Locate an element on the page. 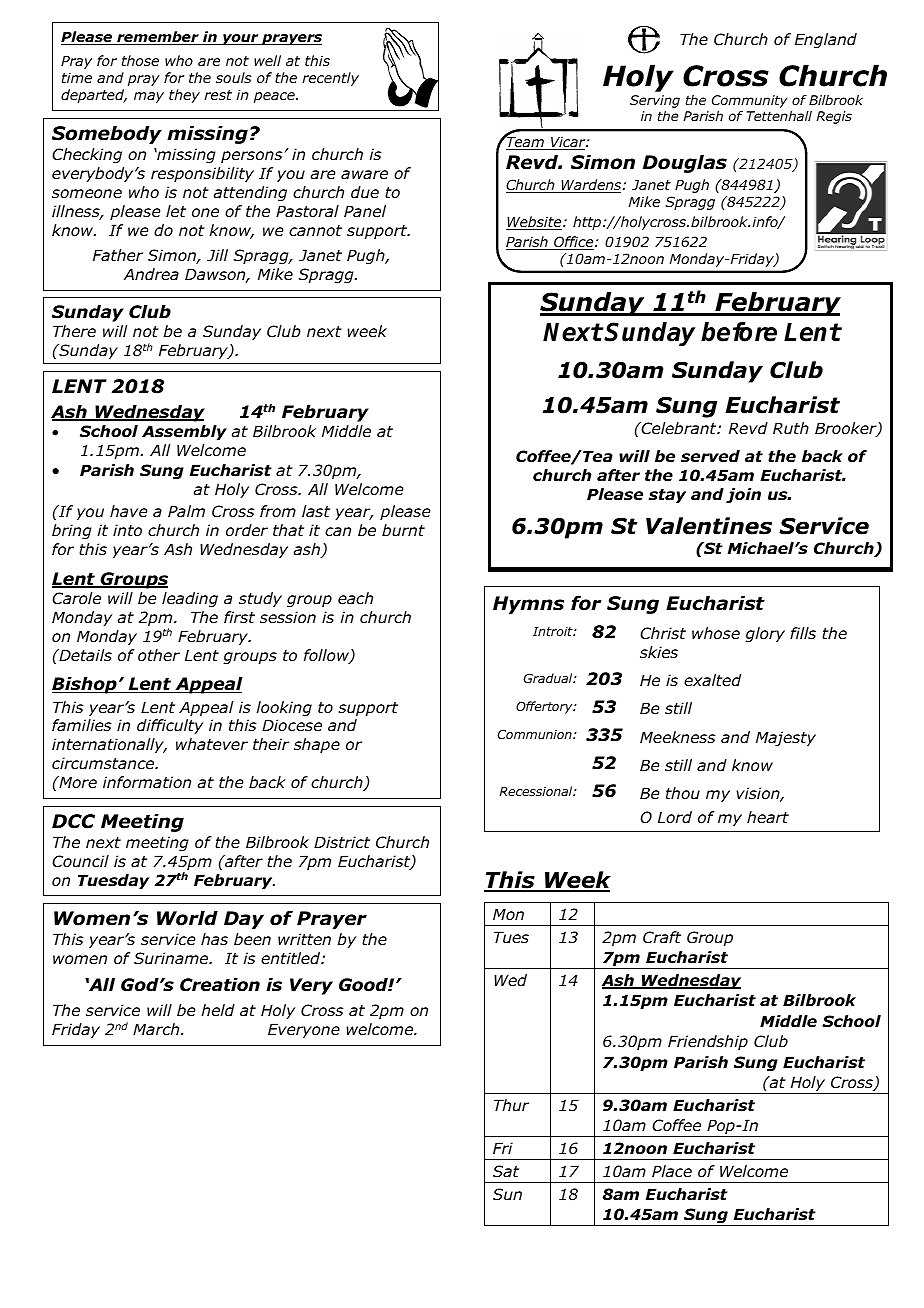 The image size is (924, 1308). glory is located at coordinates (765, 634).
